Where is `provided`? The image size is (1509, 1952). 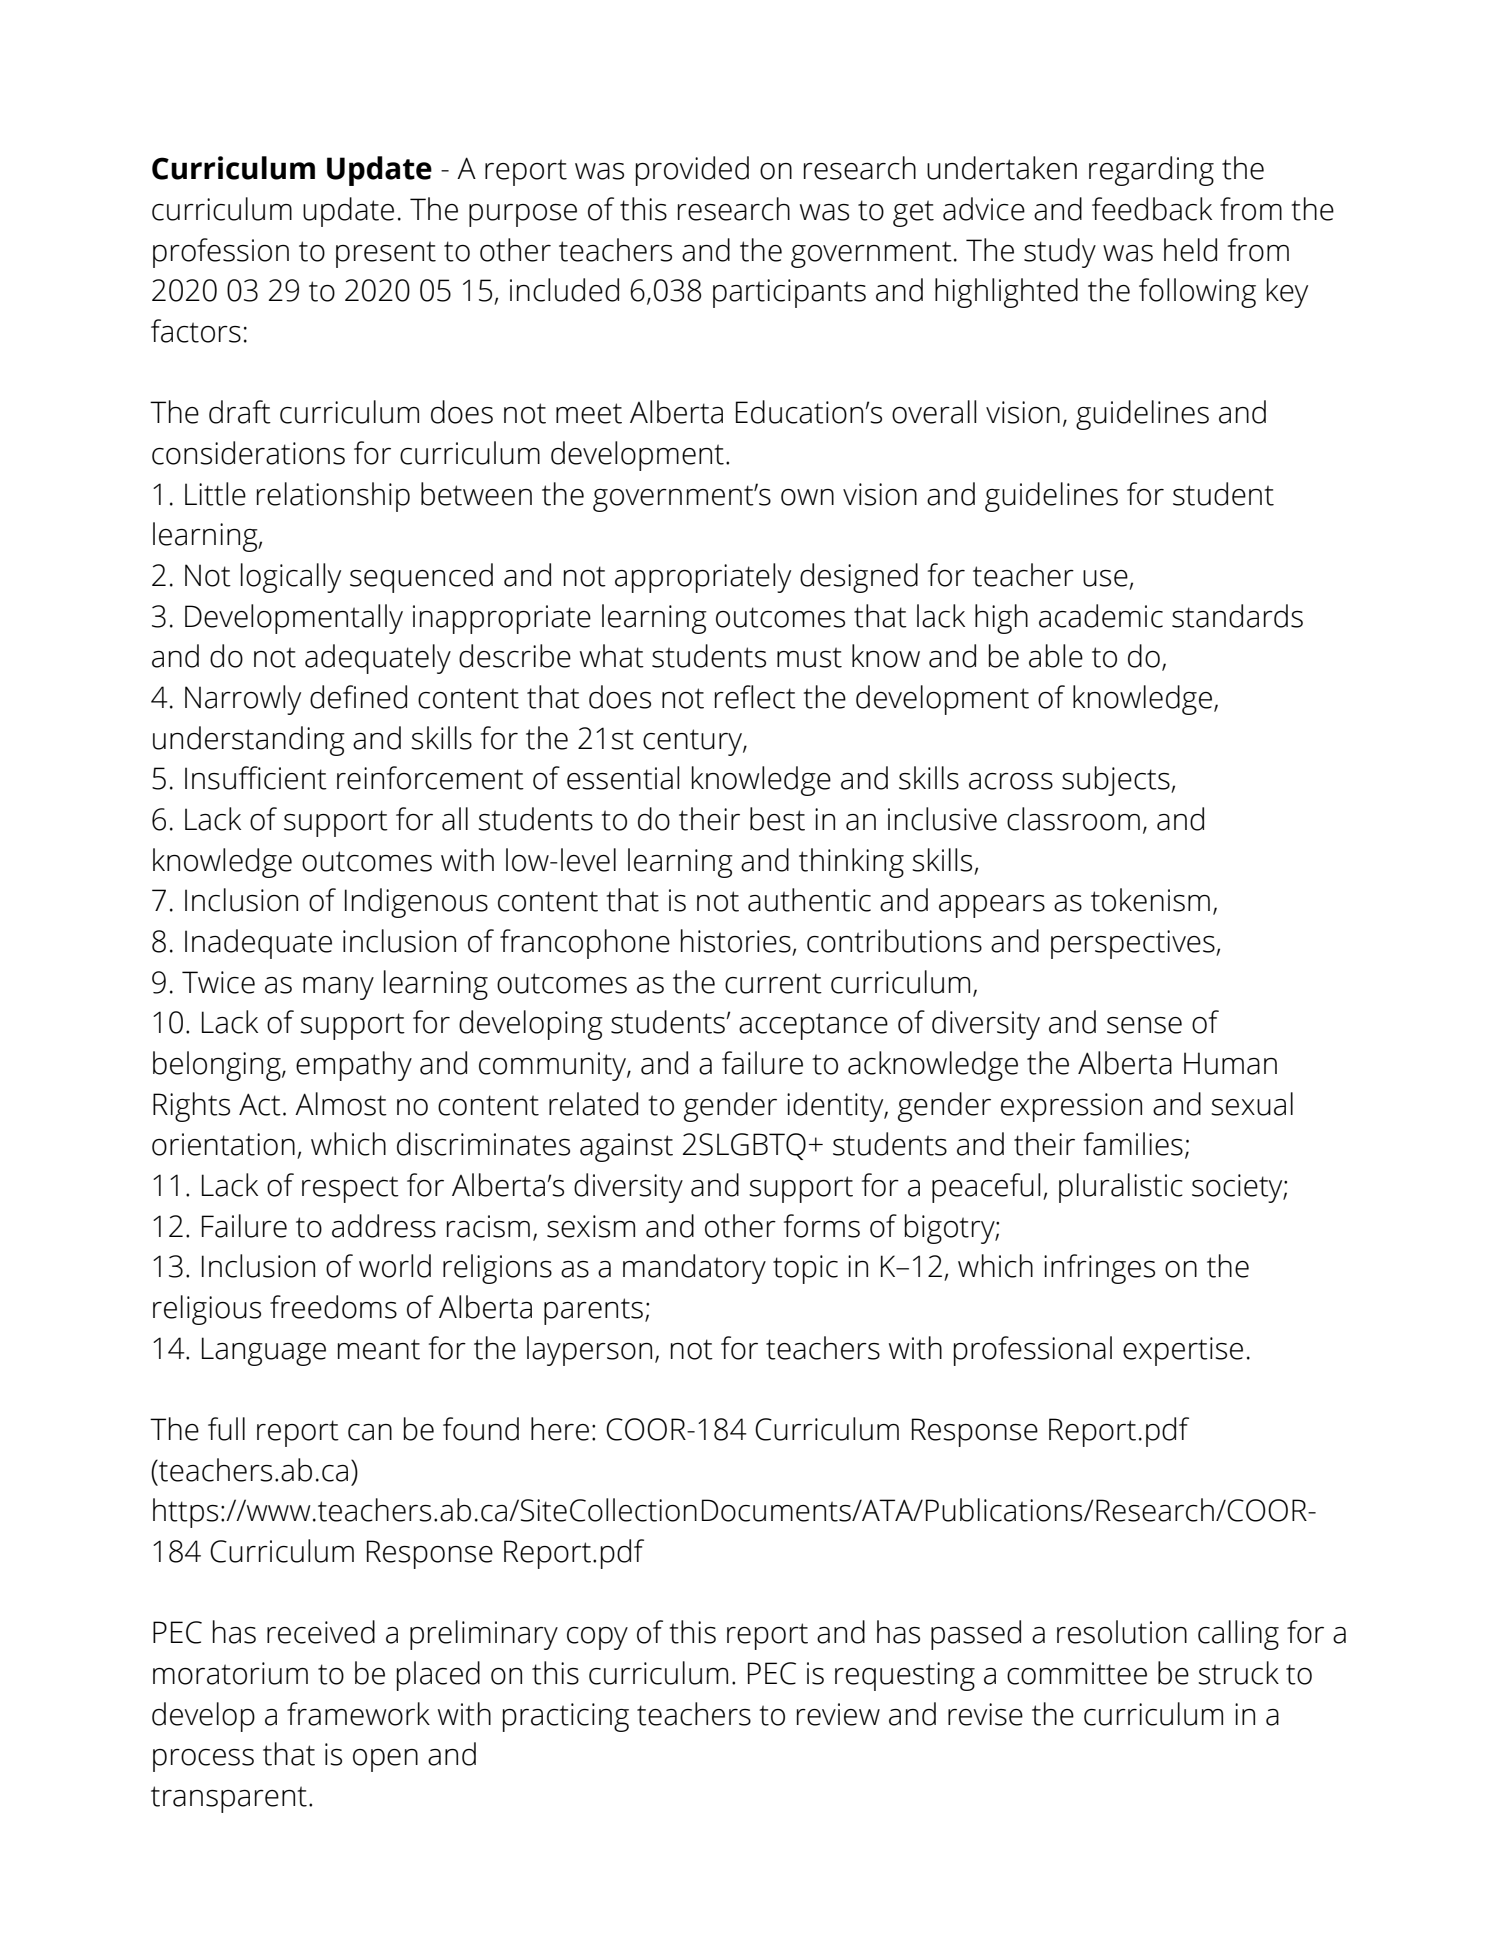 provided is located at coordinates (692, 171).
